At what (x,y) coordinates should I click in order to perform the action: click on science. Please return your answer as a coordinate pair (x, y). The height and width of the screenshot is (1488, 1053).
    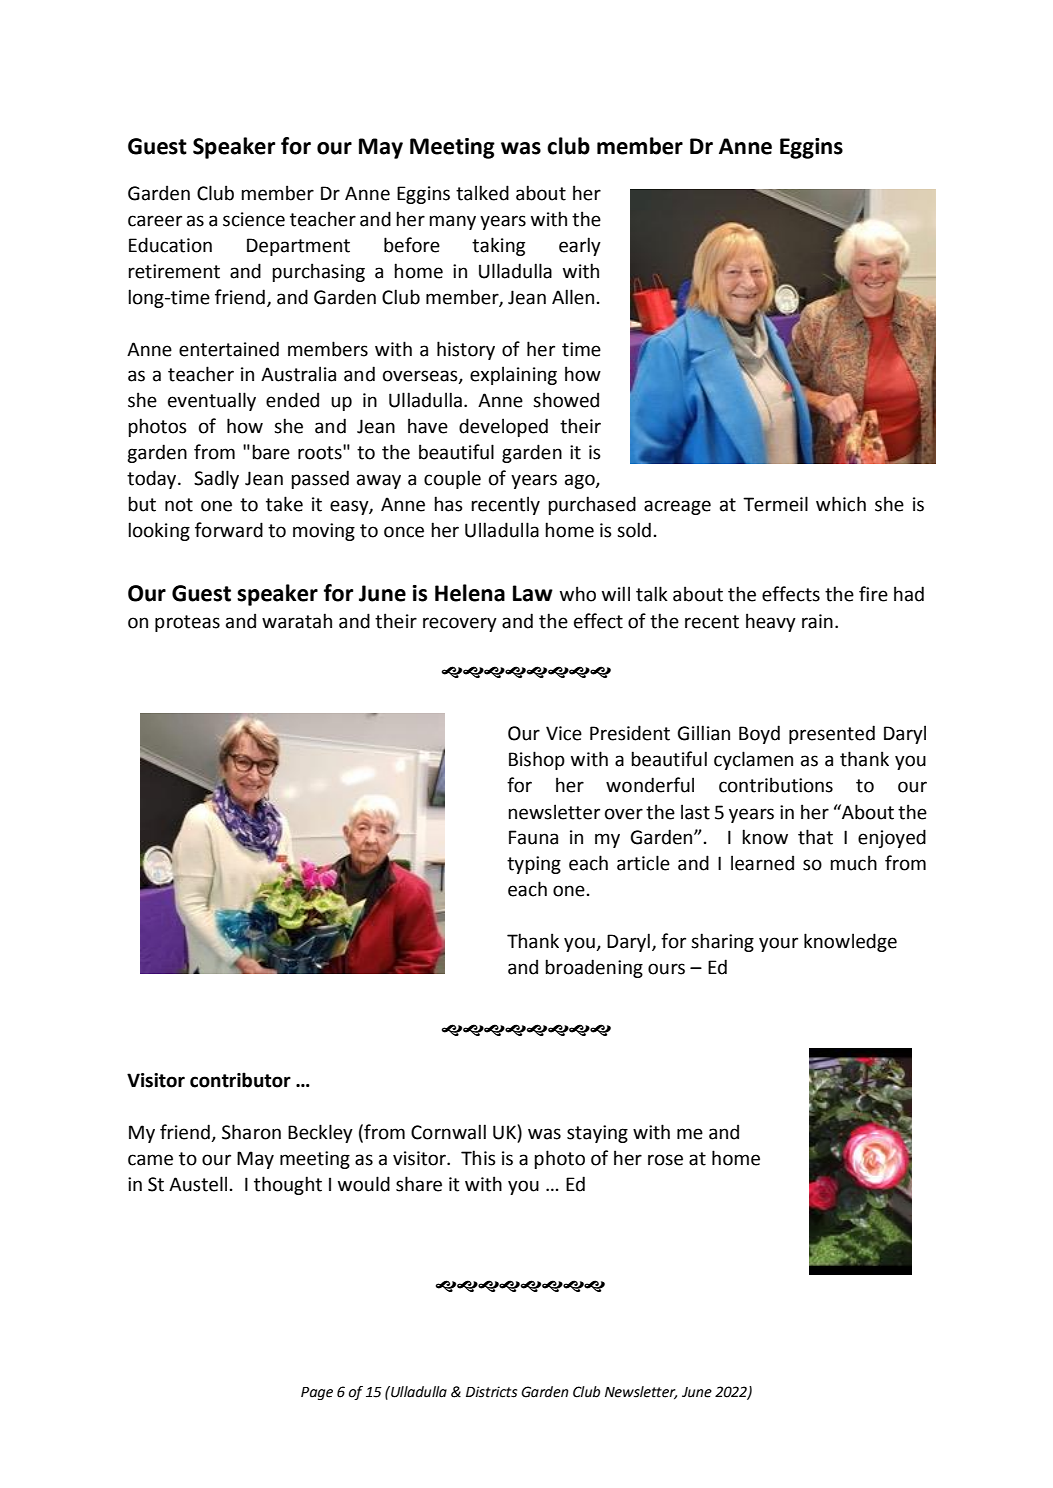
    Looking at the image, I should click on (254, 219).
